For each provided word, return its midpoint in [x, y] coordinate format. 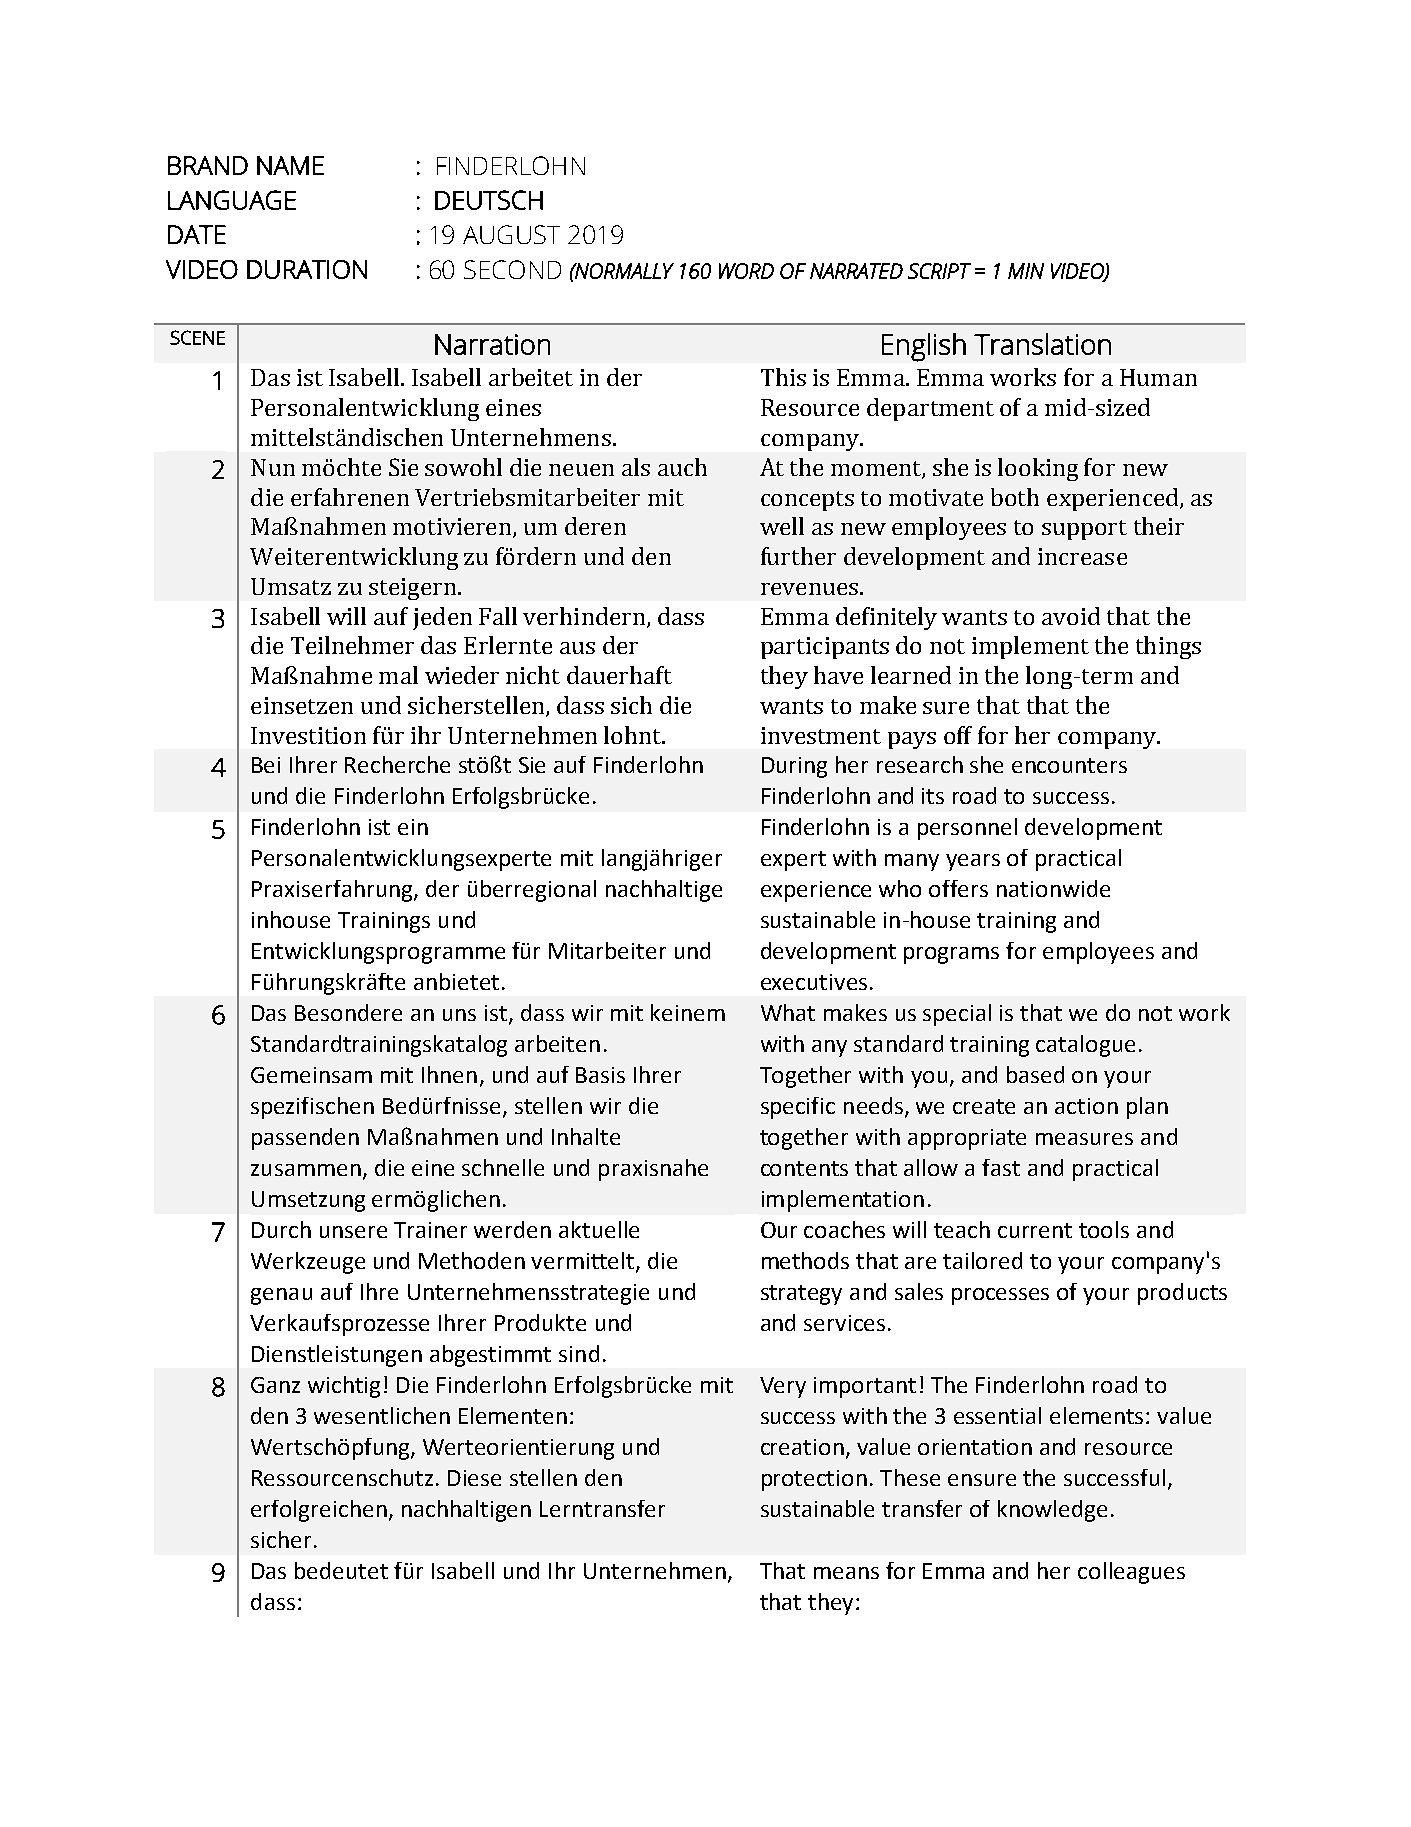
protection [814, 1480]
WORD [746, 271]
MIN [1026, 271]
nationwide [1053, 888]
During [794, 767]
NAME [290, 165]
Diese [474, 1478]
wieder [462, 675]
